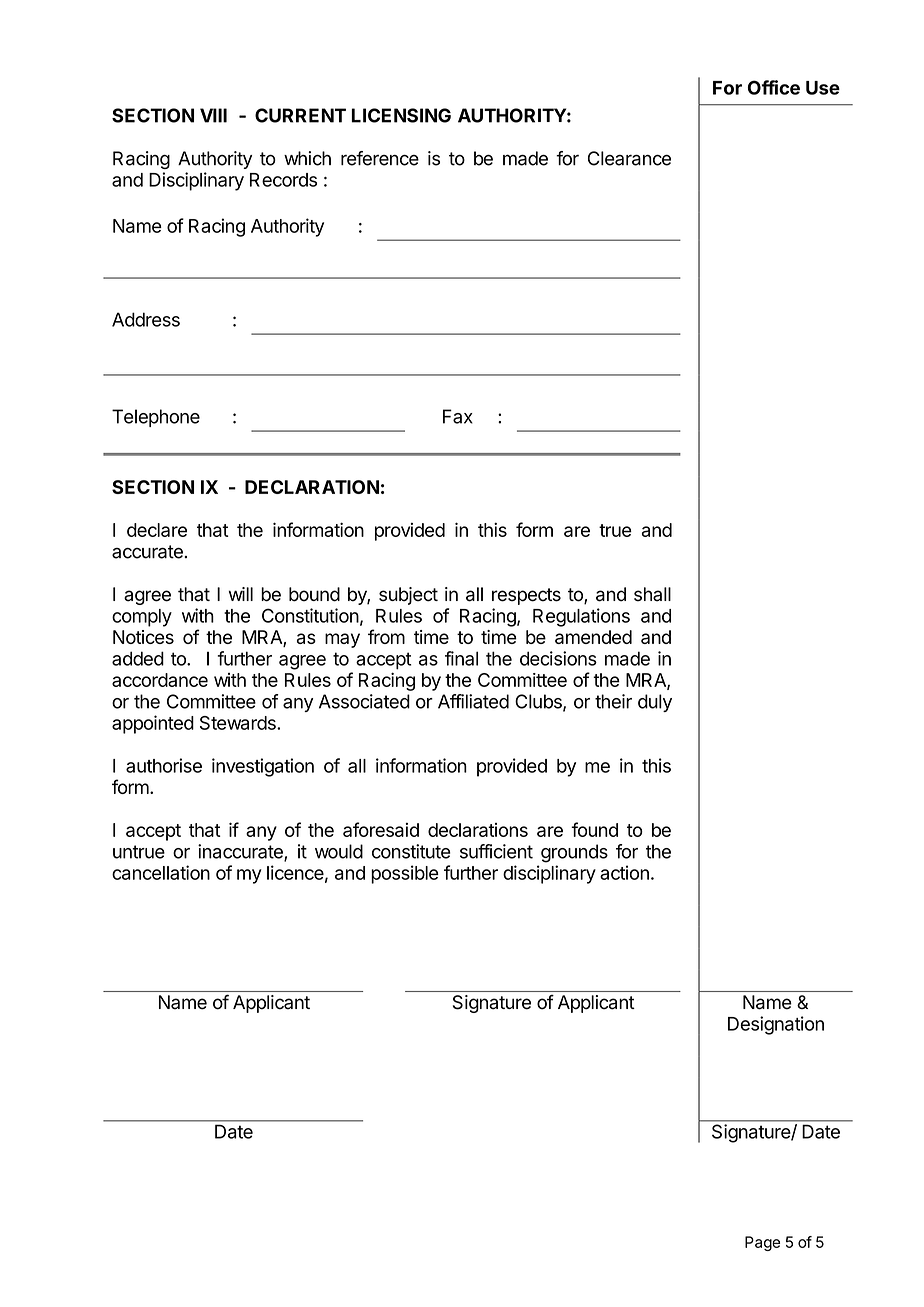 Image resolution: width=924 pixels, height=1307 pixels. I want to click on LICENSING, so click(401, 115).
